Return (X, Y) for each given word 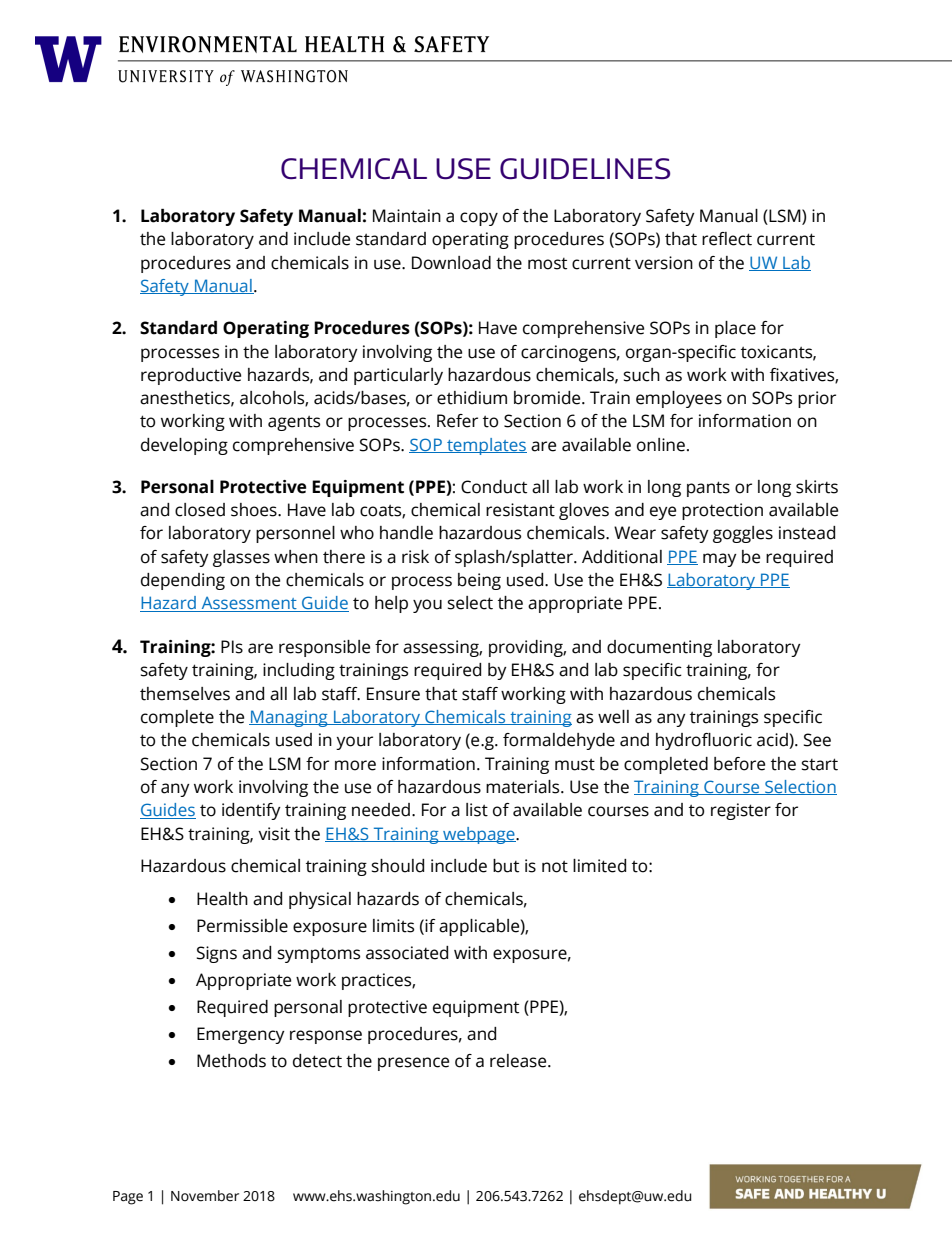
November (205, 1196)
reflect (727, 239)
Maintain (407, 216)
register (741, 811)
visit (274, 834)
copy (479, 219)
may (720, 560)
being (479, 581)
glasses (241, 558)
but (506, 866)
